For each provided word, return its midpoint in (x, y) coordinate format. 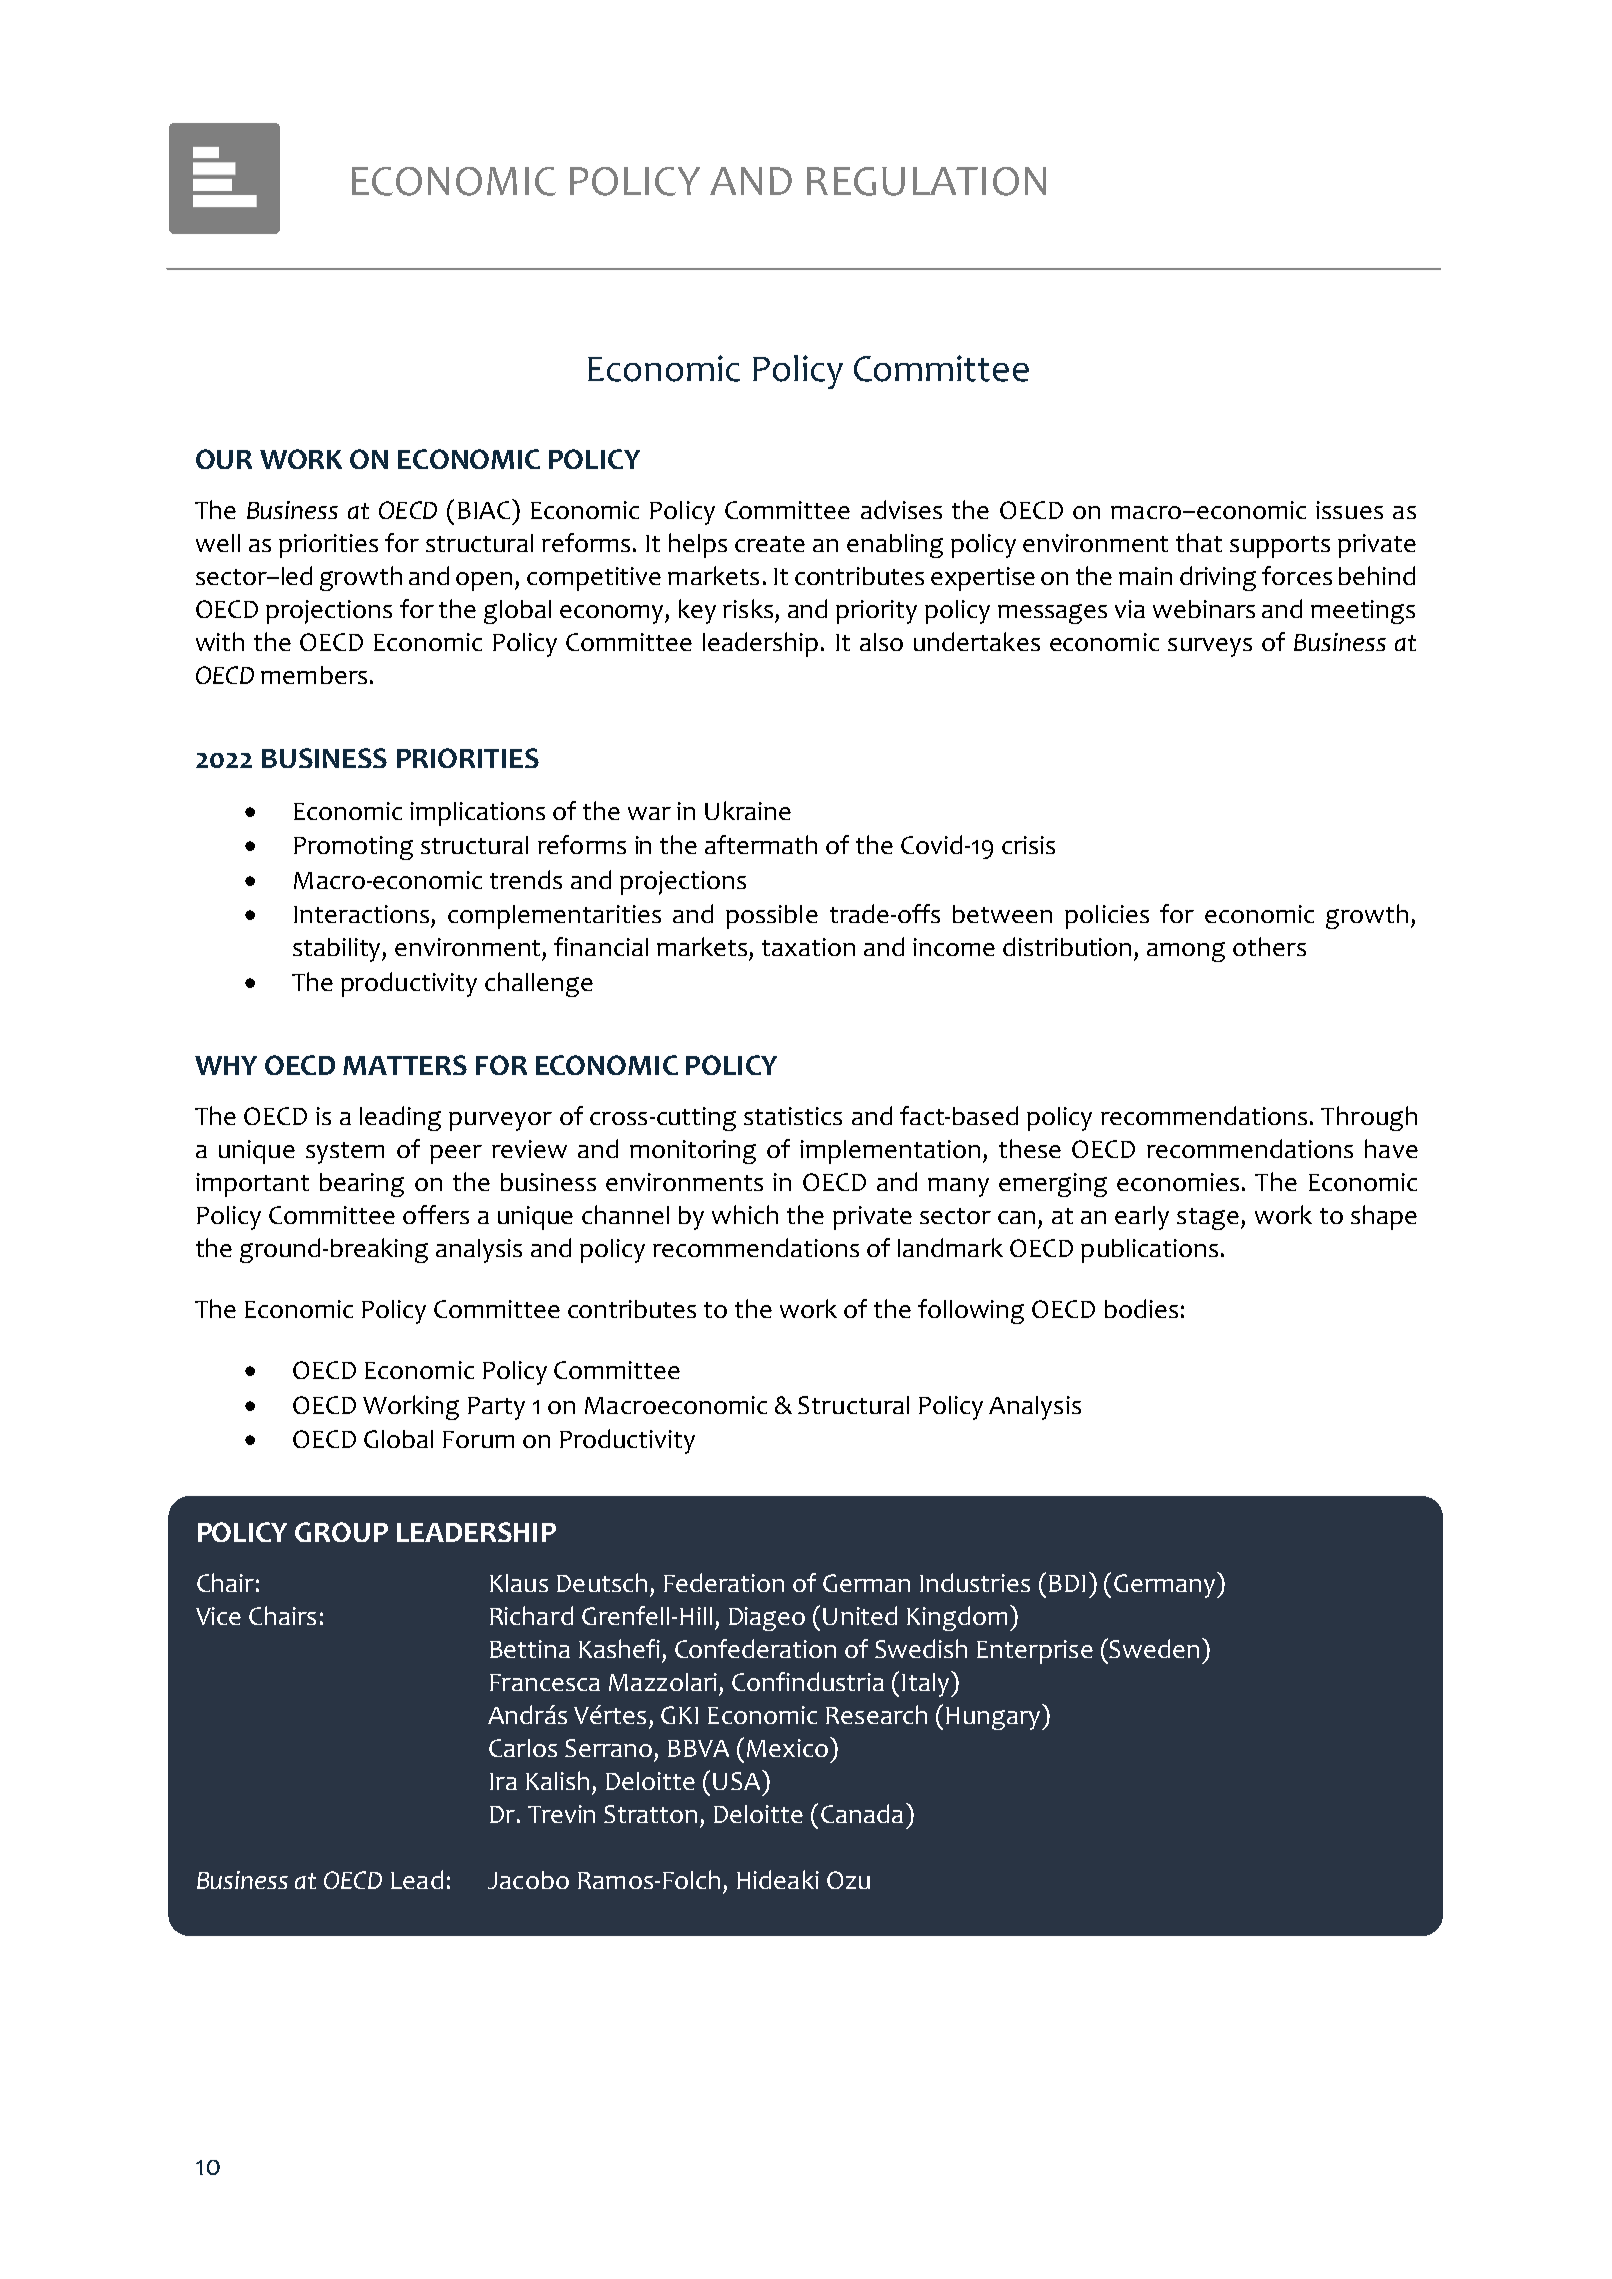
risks (748, 608)
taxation (808, 947)
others (1269, 946)
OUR (224, 459)
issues (1349, 510)
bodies (1141, 1308)
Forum (478, 1439)
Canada (862, 1813)
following (971, 1311)
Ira (503, 1781)
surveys (1210, 647)
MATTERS (405, 1065)
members (314, 675)
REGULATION (926, 181)
